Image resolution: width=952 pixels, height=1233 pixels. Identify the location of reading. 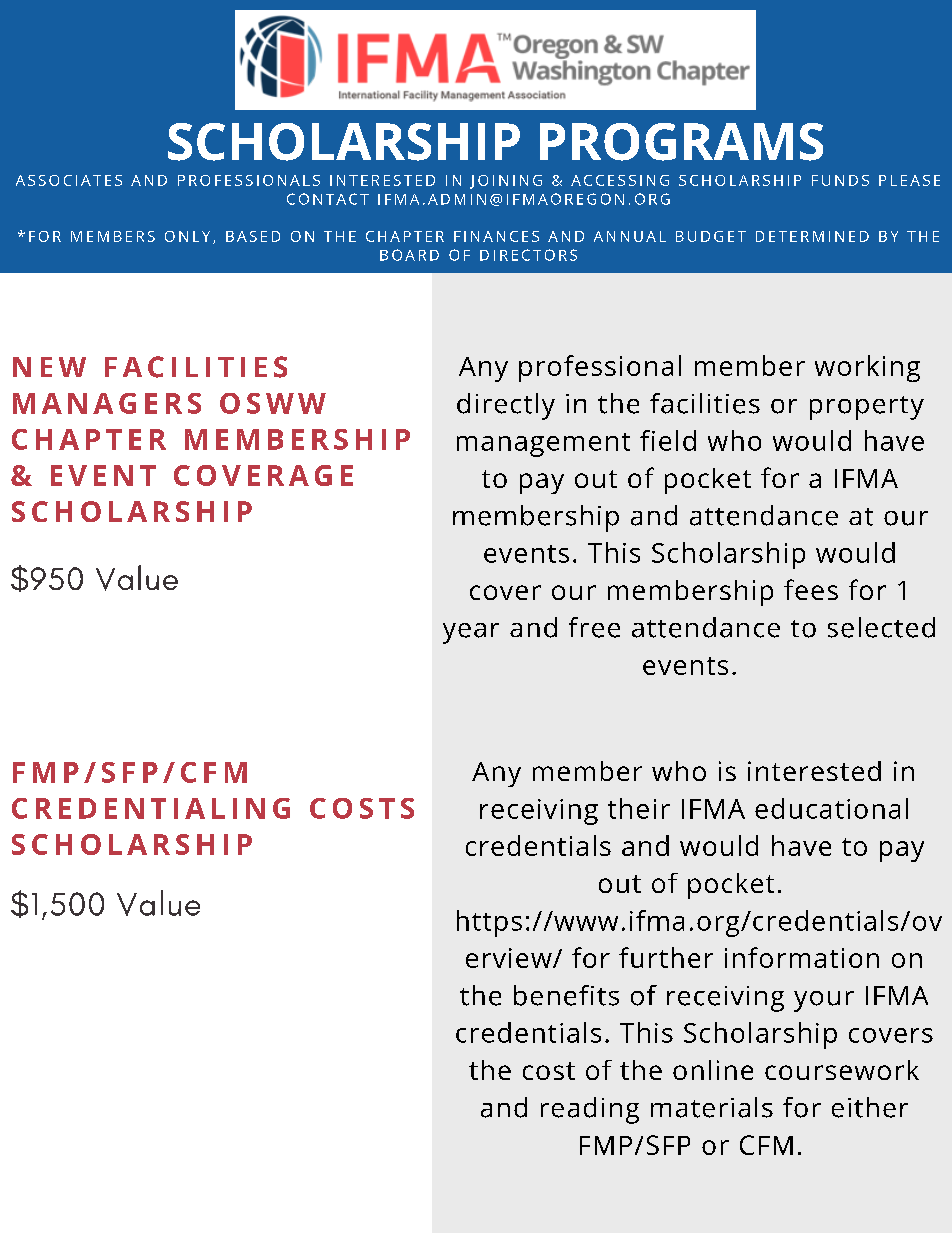
(590, 1110).
